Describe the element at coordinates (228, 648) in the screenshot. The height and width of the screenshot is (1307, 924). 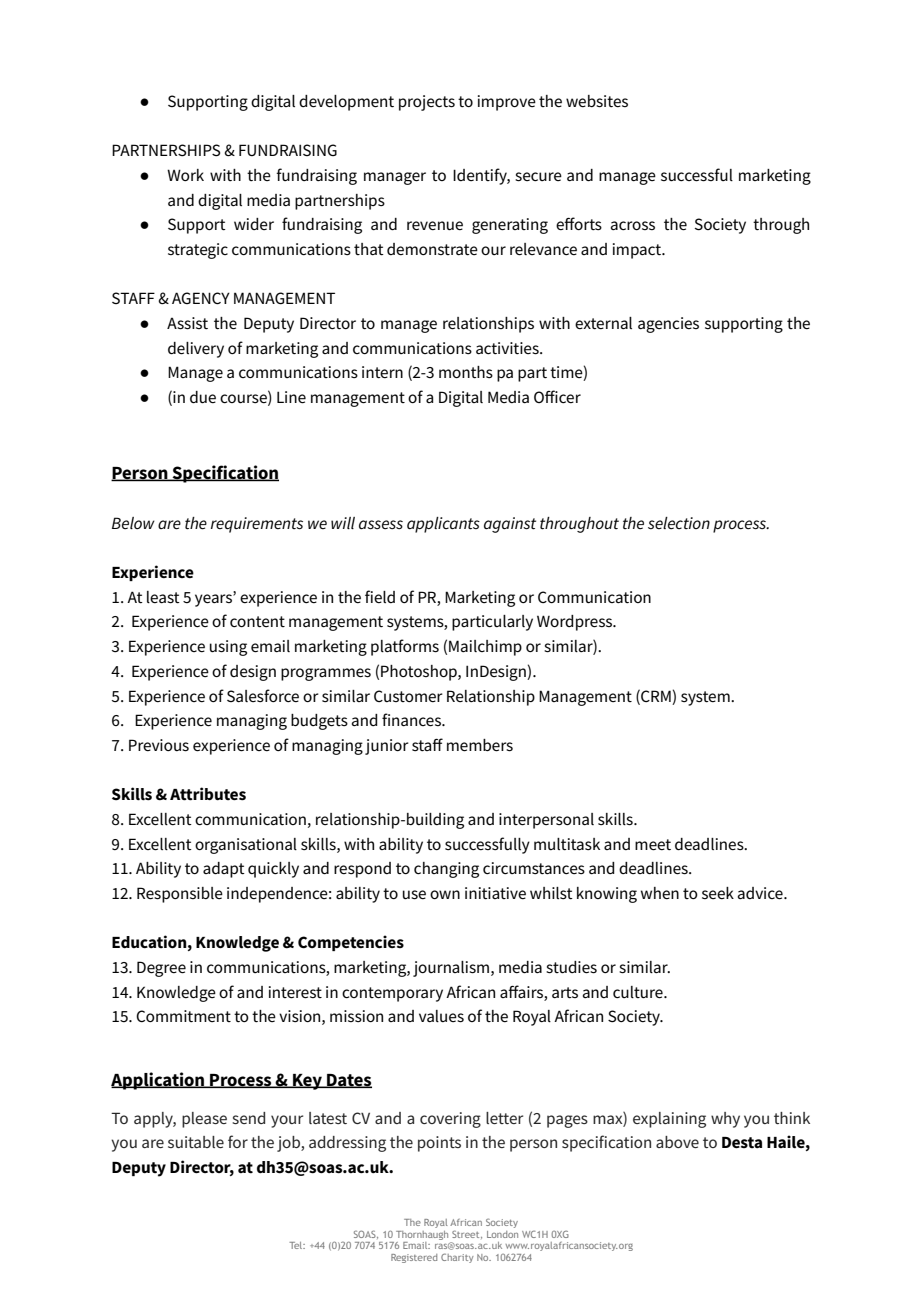
I see `using` at that location.
